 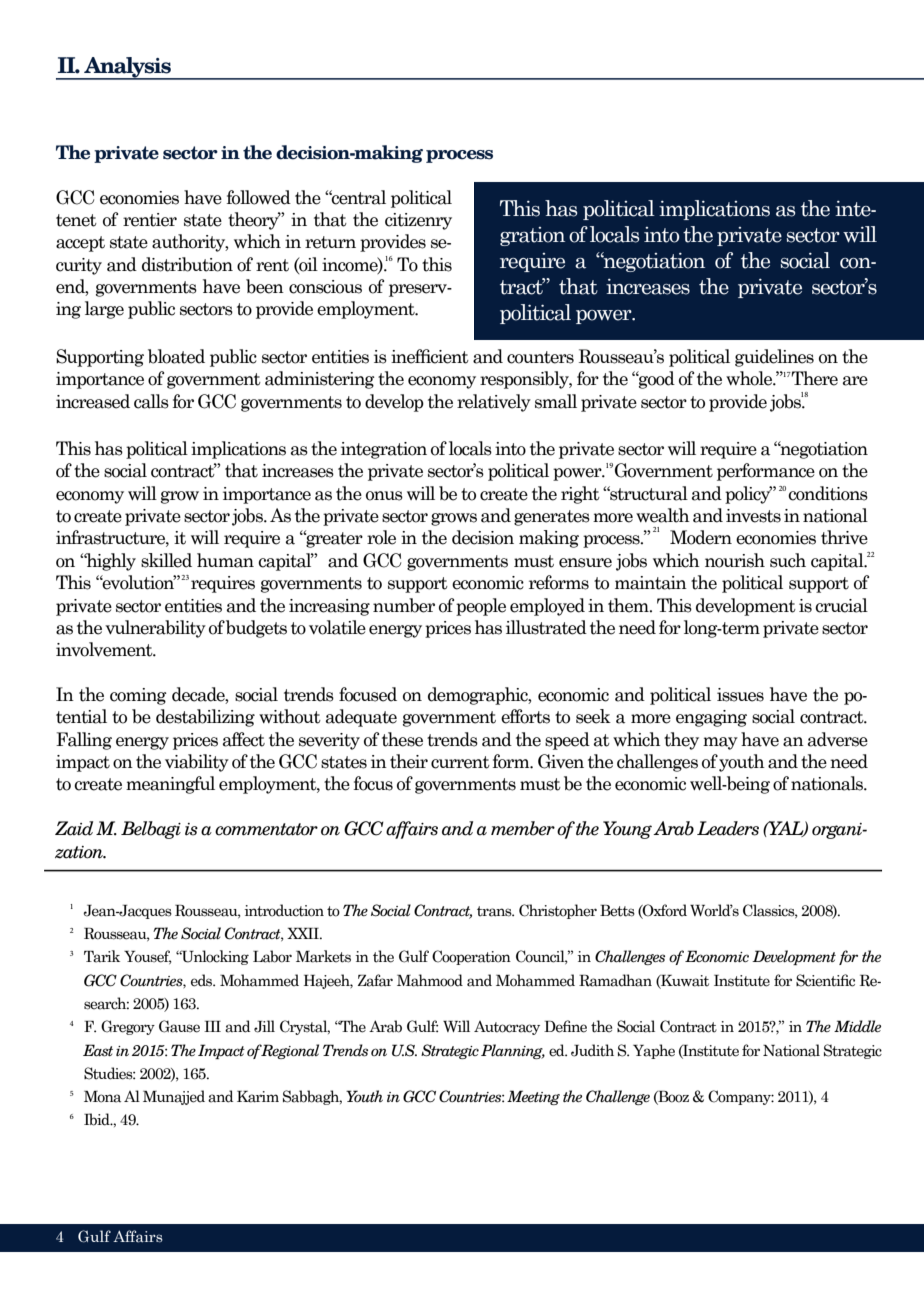 I want to click on Leaders, so click(x=728, y=828).
